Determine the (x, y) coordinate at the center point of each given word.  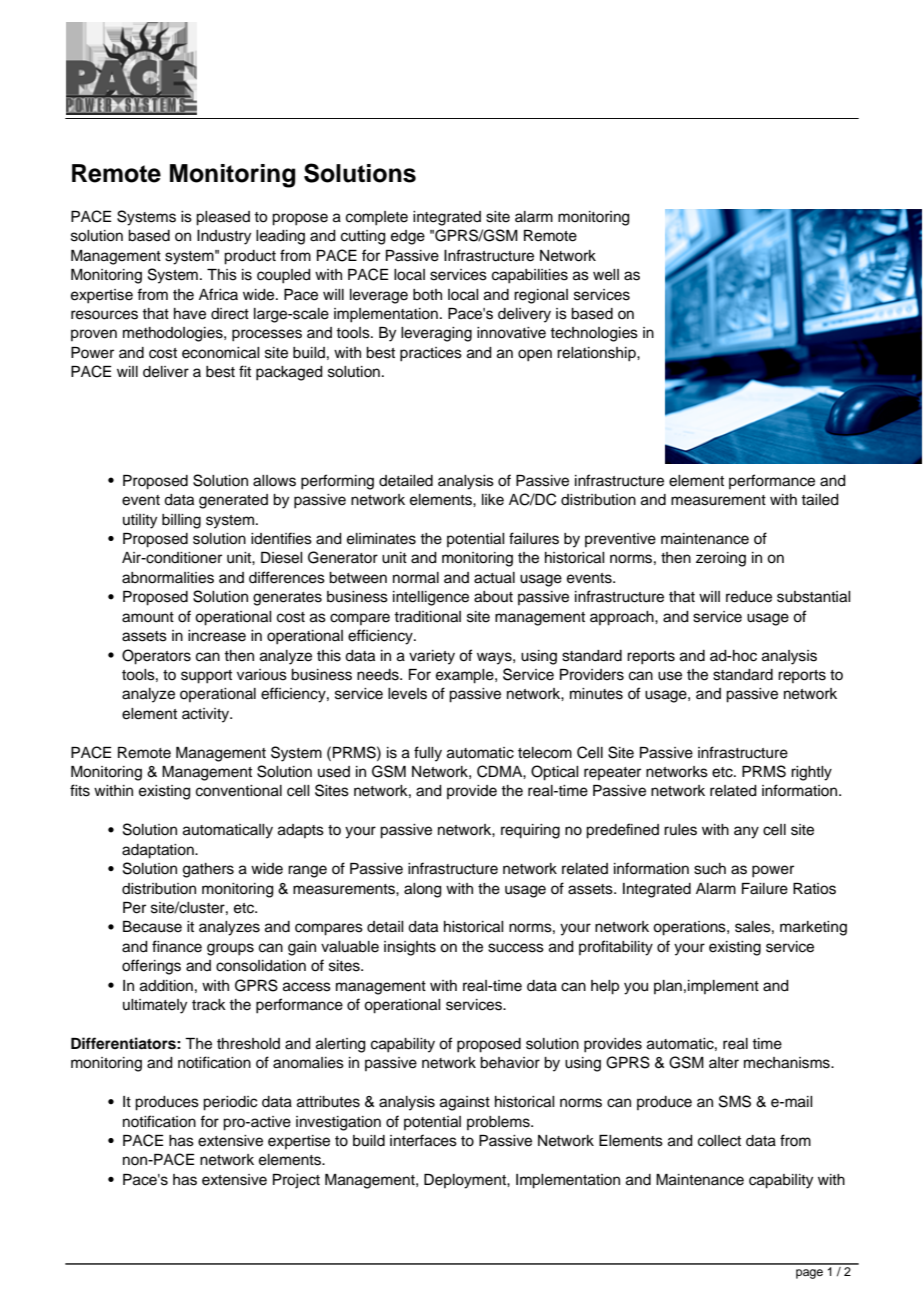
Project (296, 1181)
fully (428, 754)
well (606, 275)
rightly (811, 773)
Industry (224, 237)
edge (408, 237)
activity (206, 715)
